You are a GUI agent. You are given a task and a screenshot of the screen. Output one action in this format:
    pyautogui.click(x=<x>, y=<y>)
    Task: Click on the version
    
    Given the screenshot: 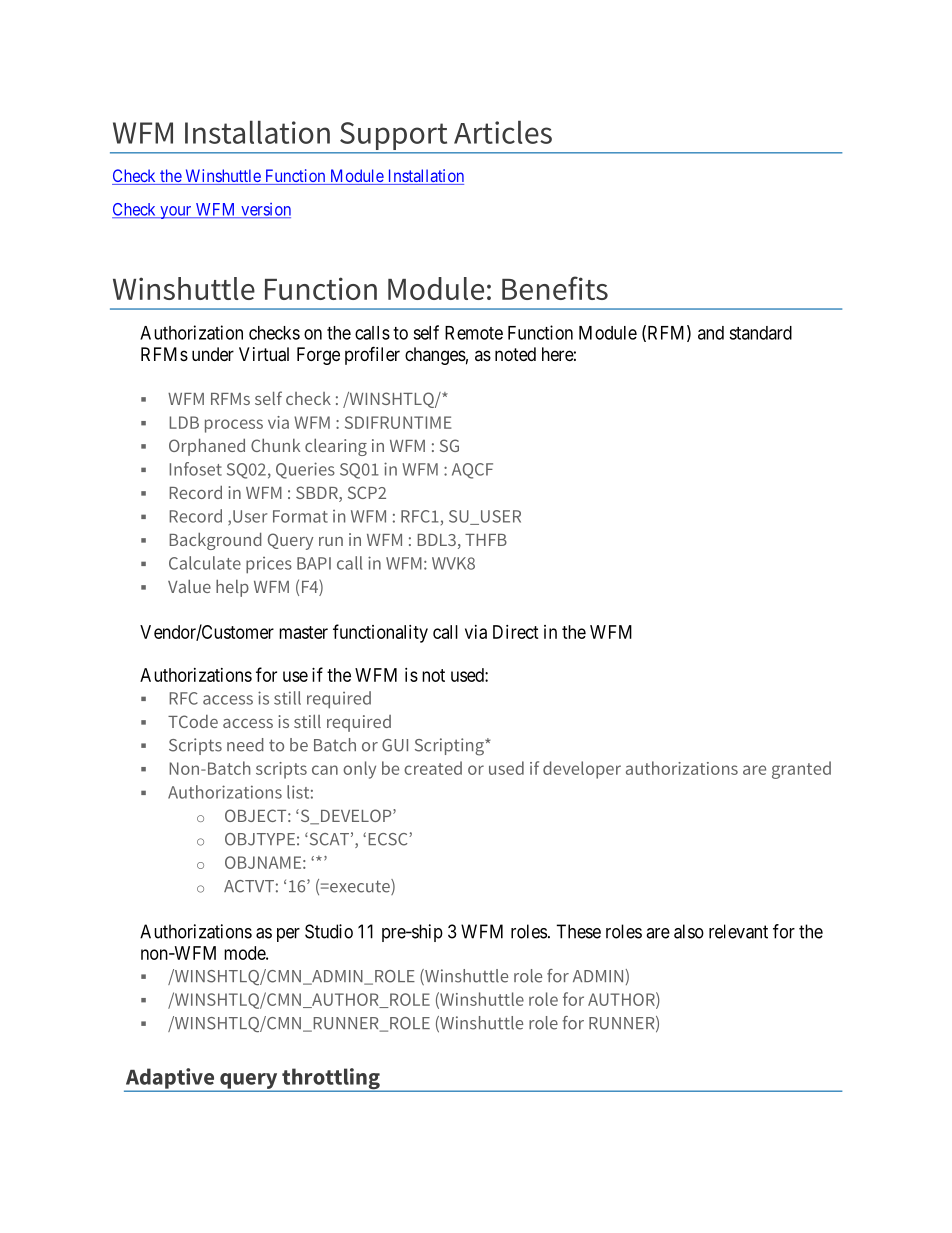 What is the action you would take?
    pyautogui.click(x=265, y=210)
